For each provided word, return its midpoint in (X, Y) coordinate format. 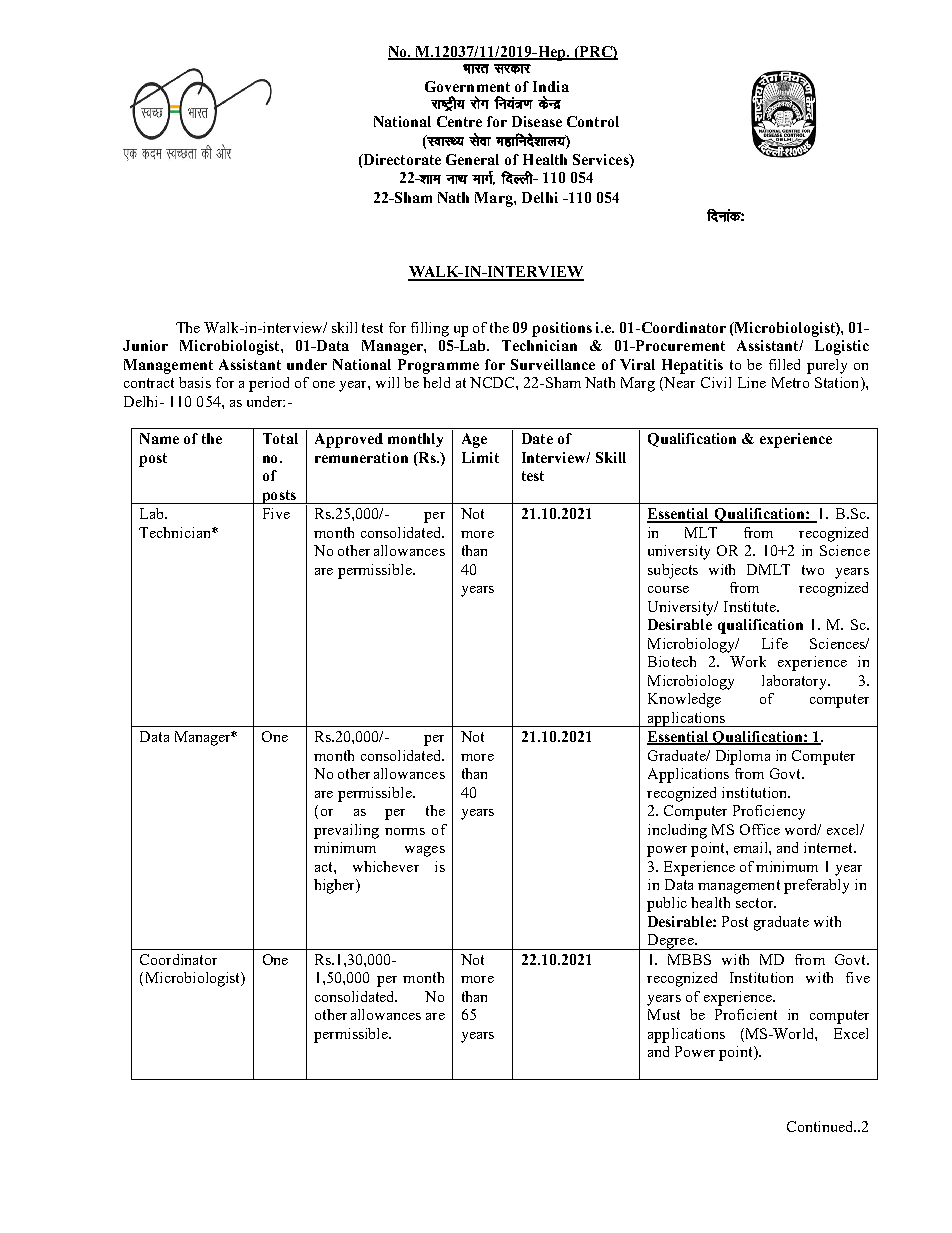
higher (336, 886)
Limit (480, 457)
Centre (459, 121)
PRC (596, 52)
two (813, 570)
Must (664, 1014)
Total (280, 438)
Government (467, 86)
